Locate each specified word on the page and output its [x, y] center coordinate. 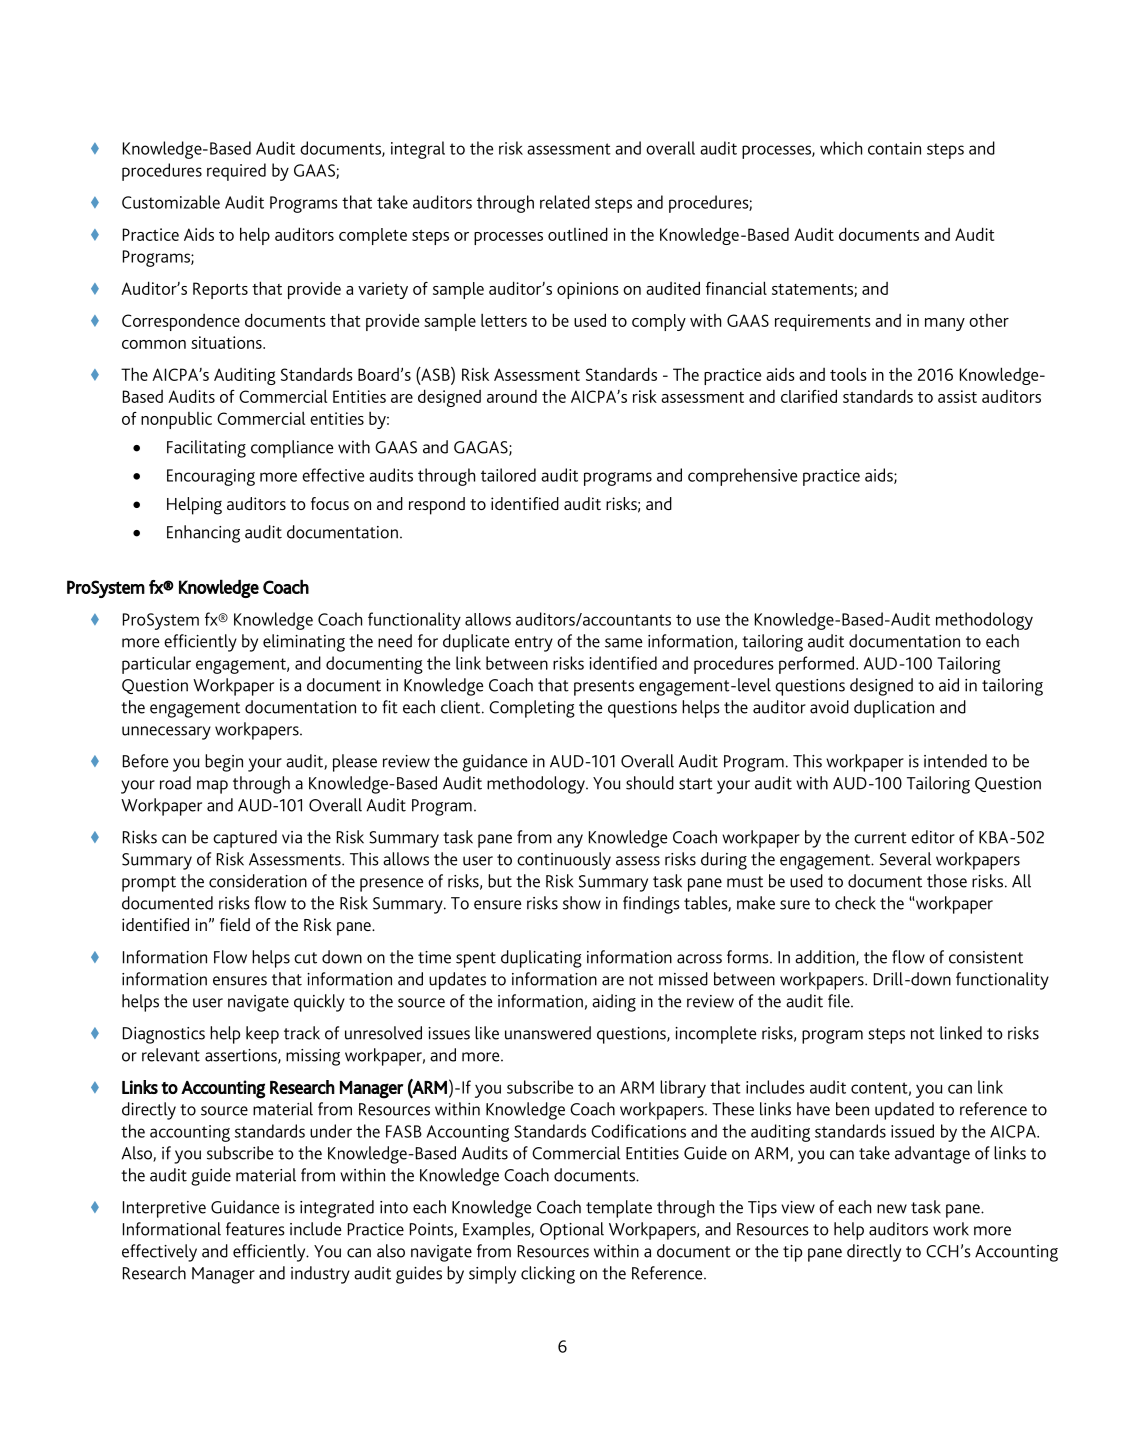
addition [826, 958]
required [236, 172]
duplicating [541, 959]
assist [957, 396]
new [892, 1209]
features [255, 1229]
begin [224, 763]
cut [305, 958]
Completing [532, 709]
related [565, 202]
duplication [894, 709]
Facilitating [206, 449]
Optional [572, 1231]
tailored [508, 475]
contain [894, 148]
